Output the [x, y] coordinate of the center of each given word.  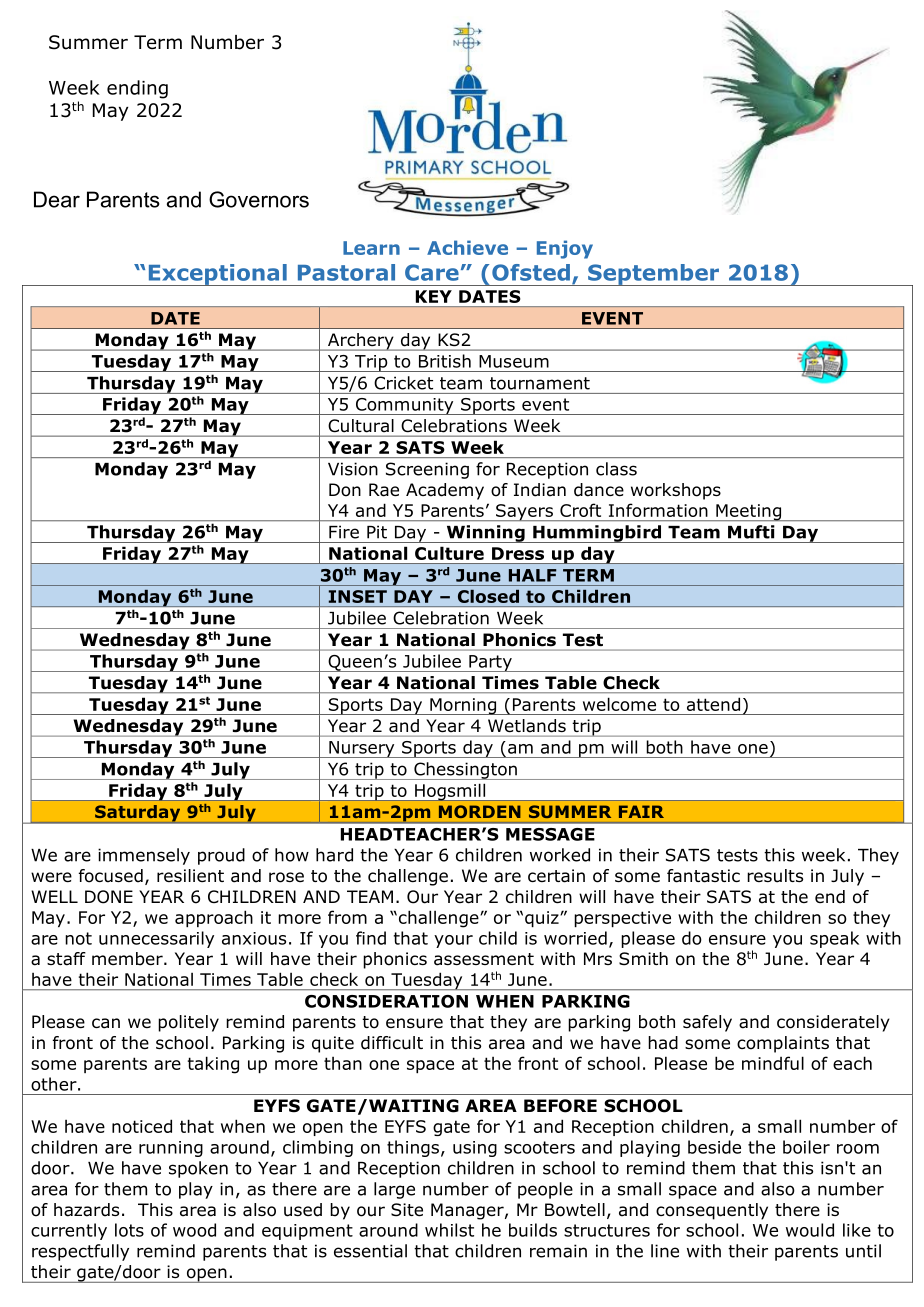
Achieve [467, 247]
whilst [449, 1230]
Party [490, 663]
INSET [358, 596]
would [810, 1230]
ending [137, 89]
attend [713, 704]
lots [129, 1230]
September [653, 275]
